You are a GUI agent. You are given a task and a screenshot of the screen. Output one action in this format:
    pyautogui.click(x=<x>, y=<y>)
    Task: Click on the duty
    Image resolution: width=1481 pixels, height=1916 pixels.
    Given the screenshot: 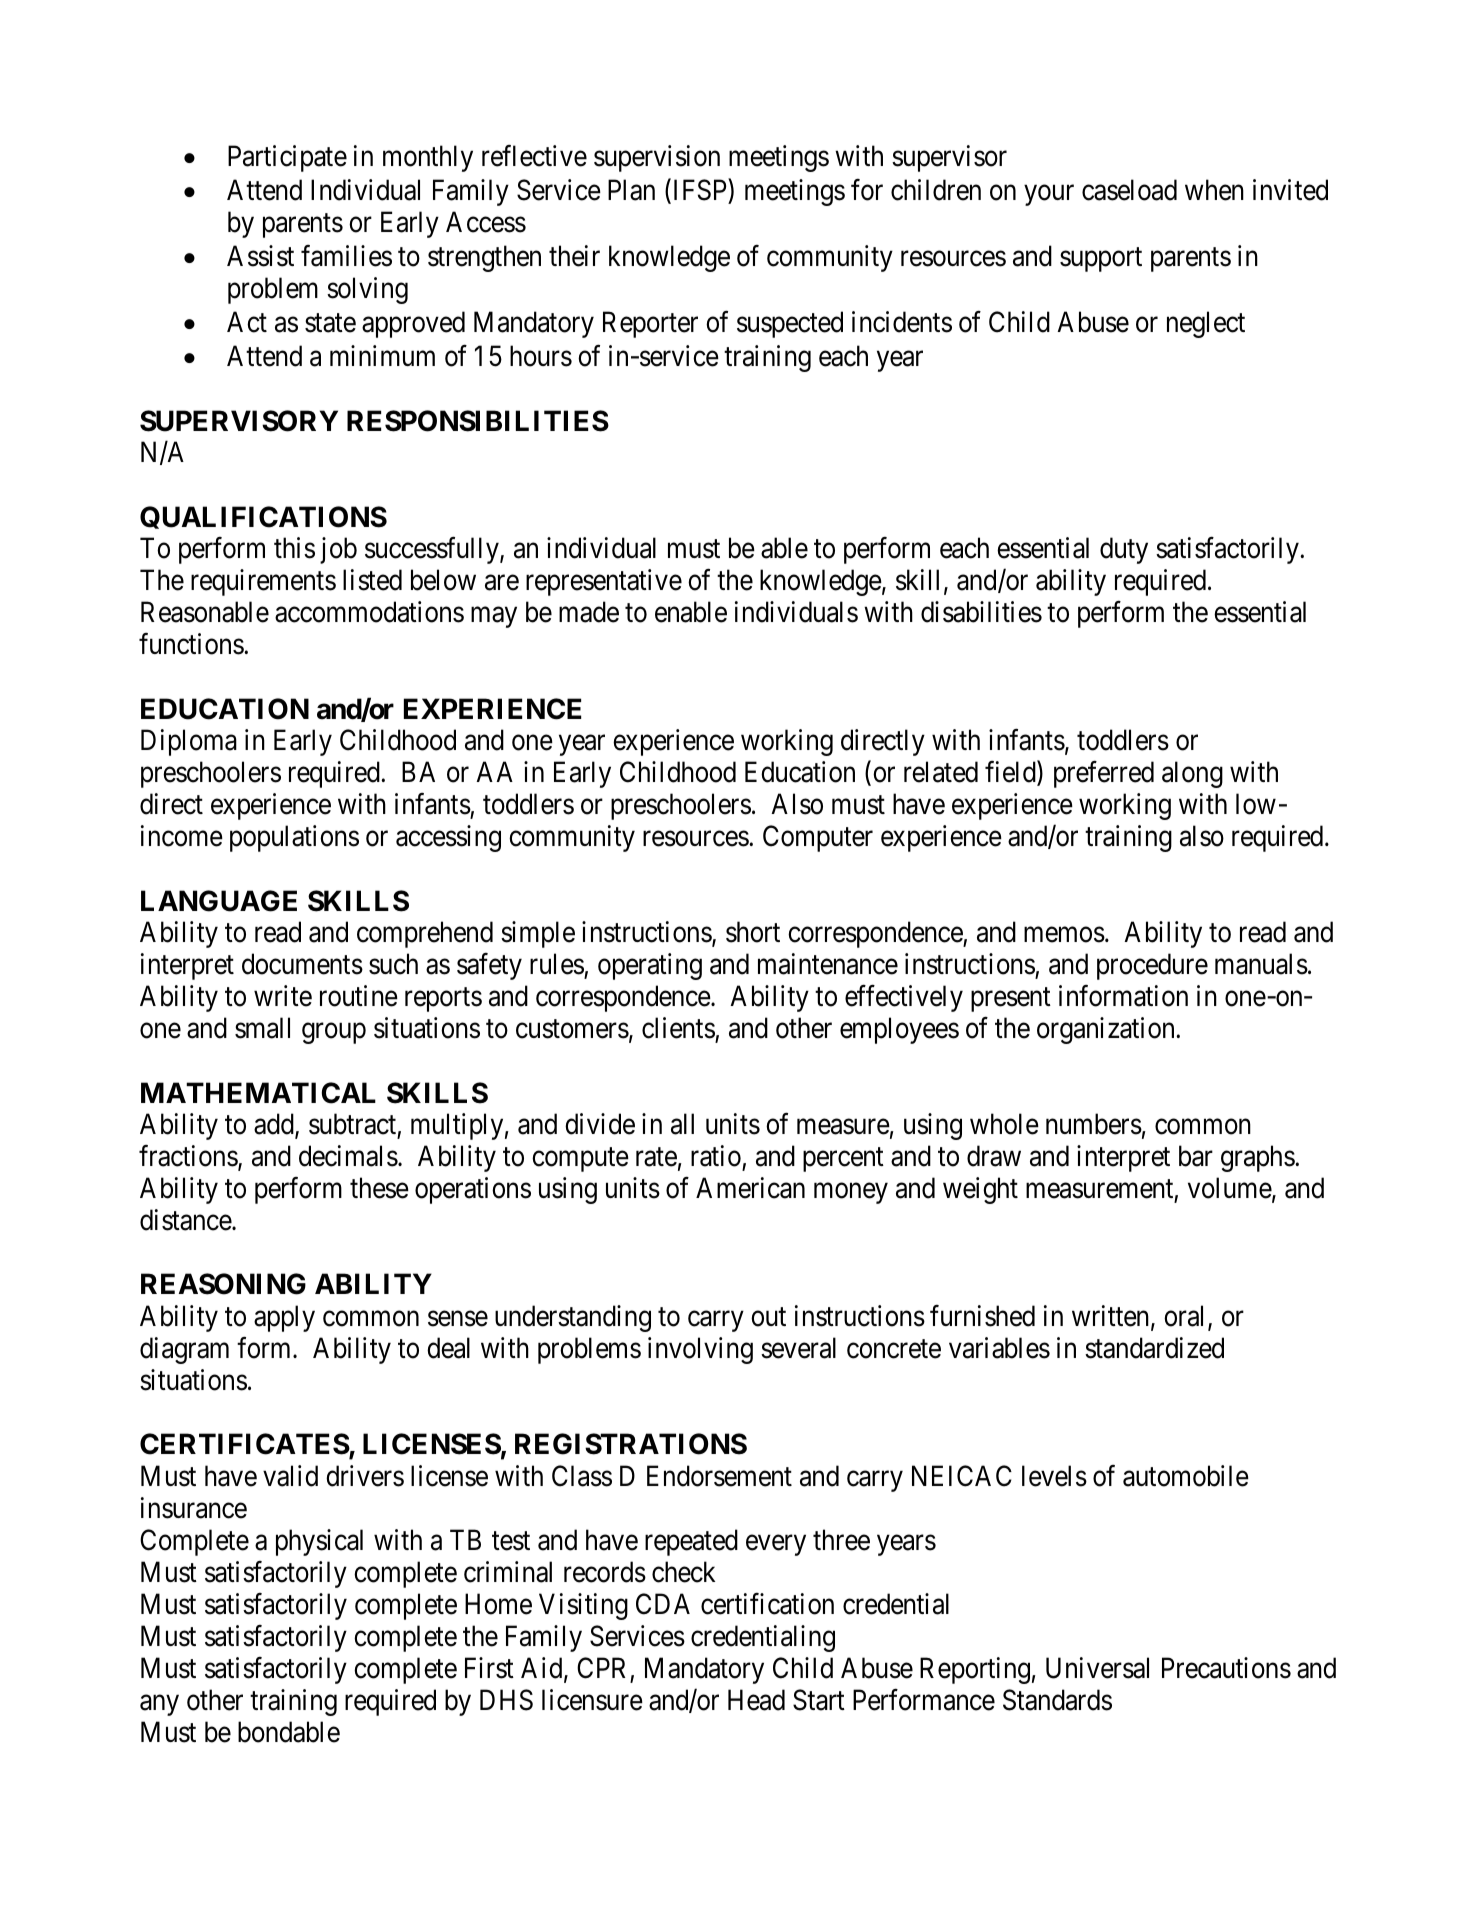 What is the action you would take?
    pyautogui.click(x=1124, y=550)
